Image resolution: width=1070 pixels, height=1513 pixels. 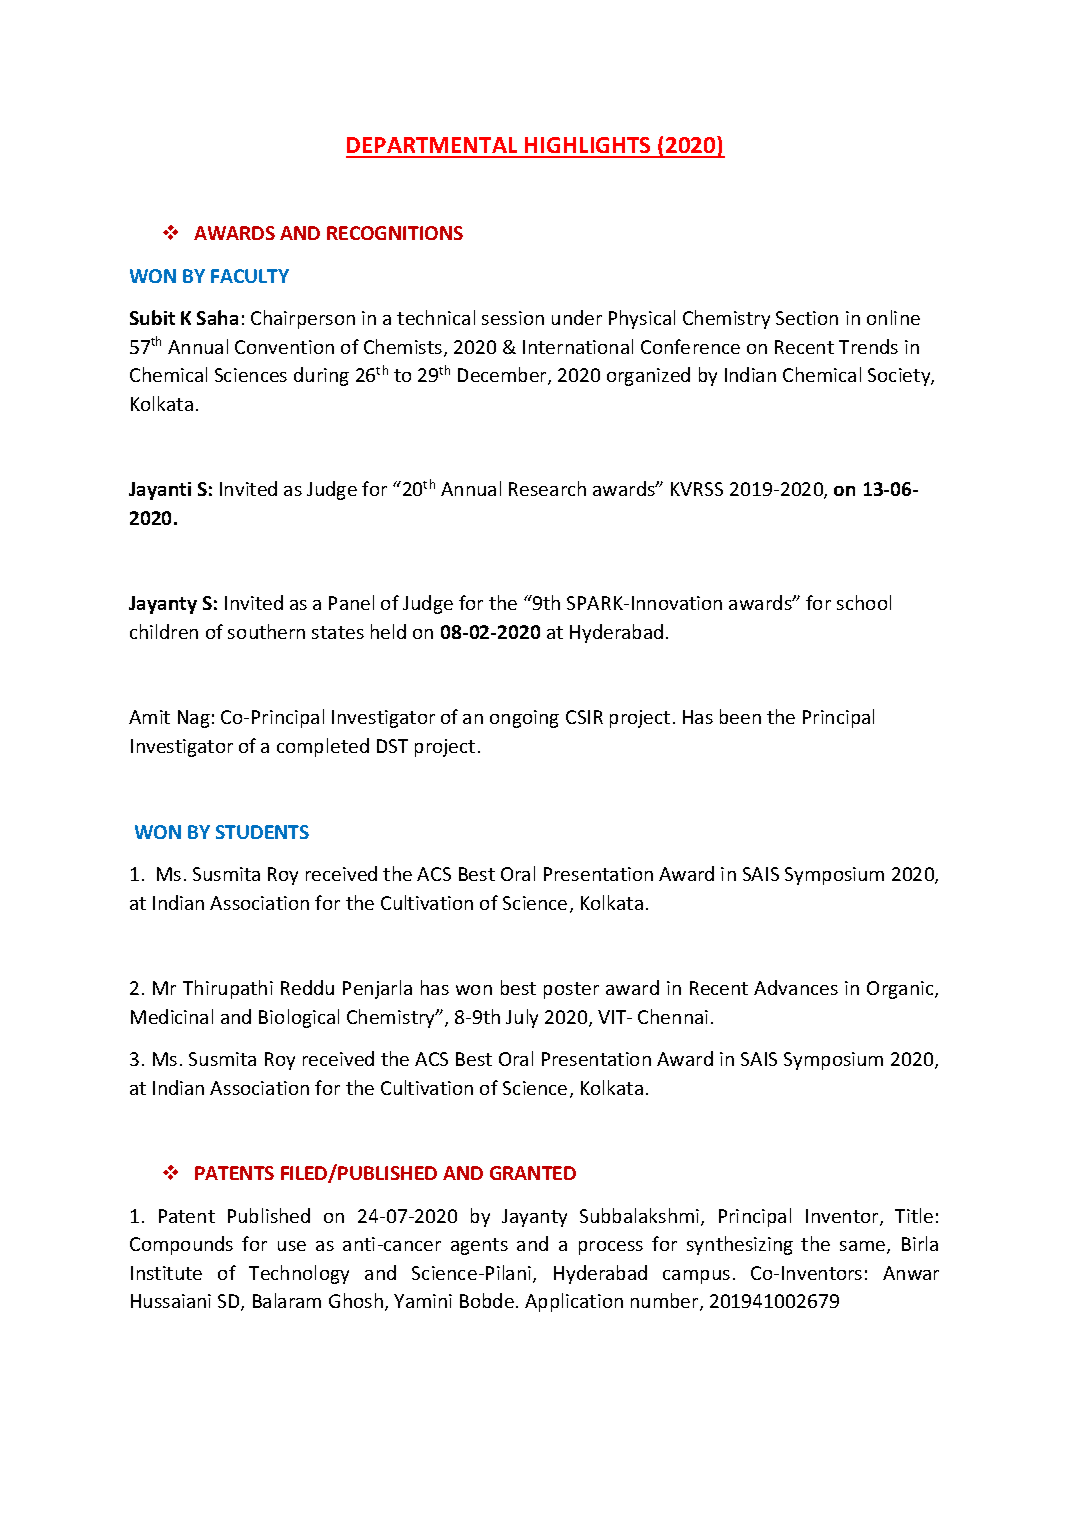 I want to click on Advances, so click(x=796, y=987).
